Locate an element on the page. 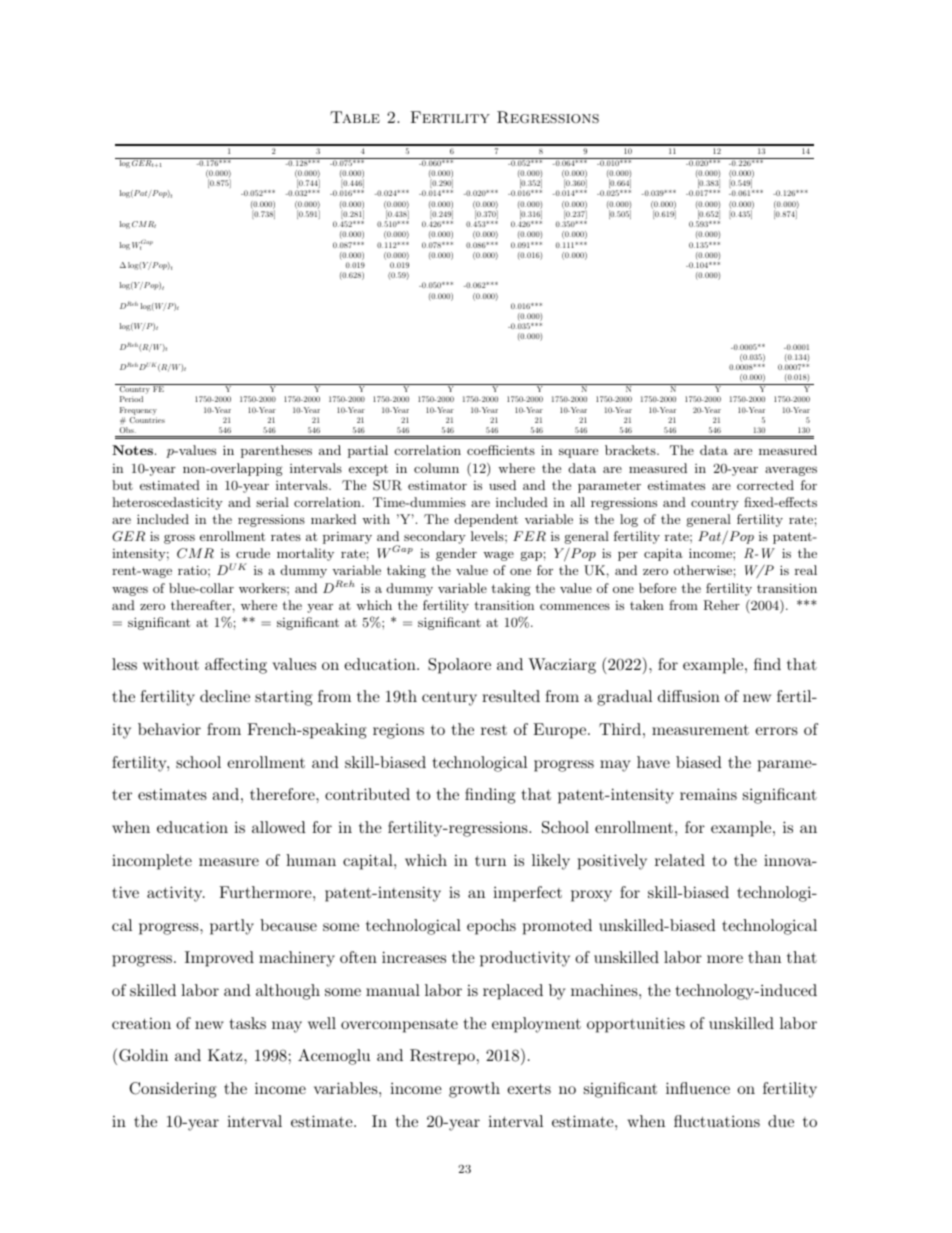 The width and height of the page is (952, 1233). Considering is located at coordinates (173, 1090).
